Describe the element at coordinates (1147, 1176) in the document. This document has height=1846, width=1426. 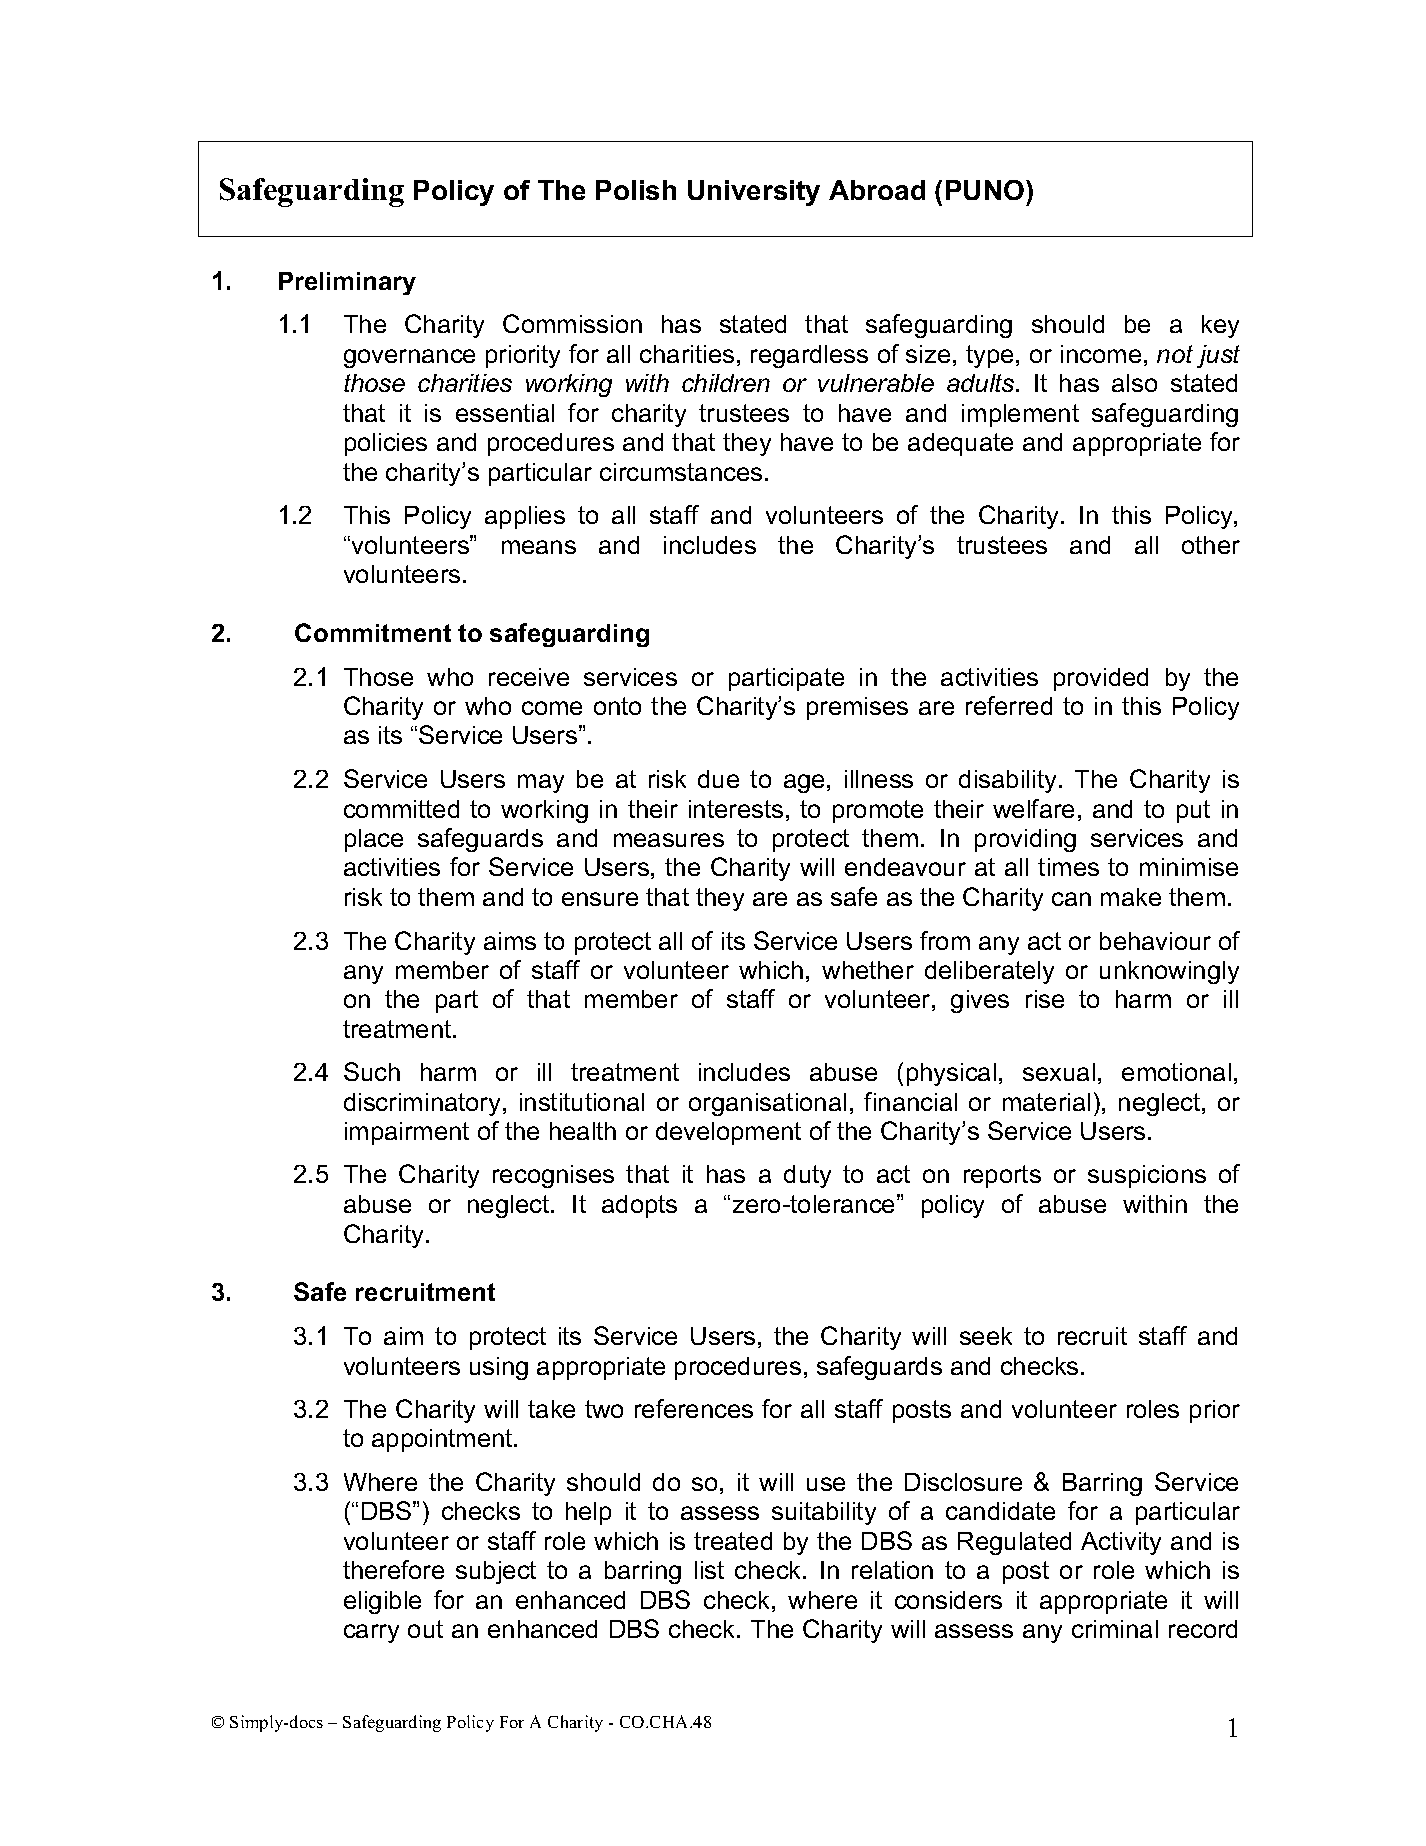
I see `suspicions` at that location.
